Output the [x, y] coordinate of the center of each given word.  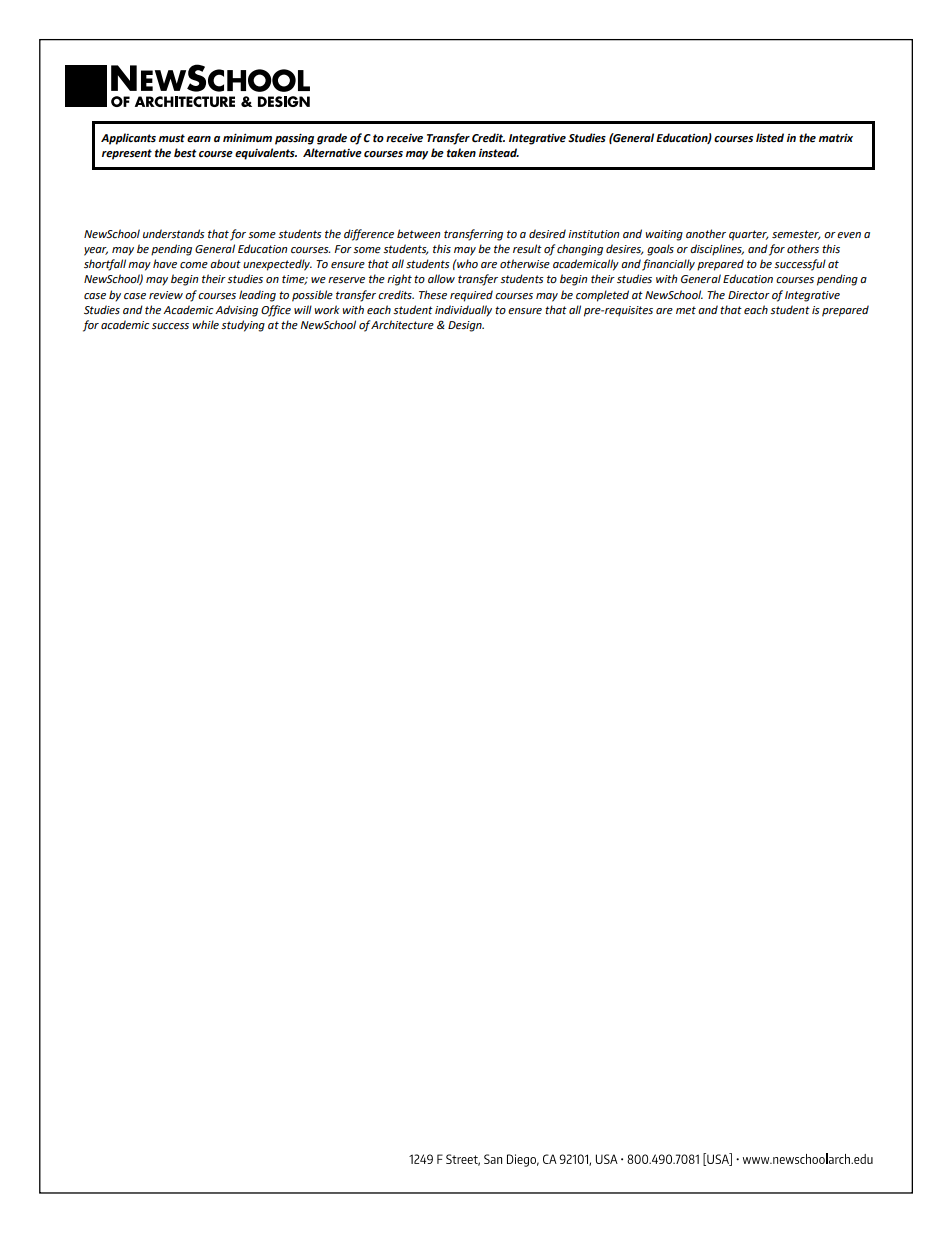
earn [199, 139]
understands [174, 234]
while [206, 325]
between [419, 233]
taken [461, 153]
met [686, 310]
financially [668, 265]
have [165, 263]
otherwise [525, 264]
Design [466, 326]
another [706, 233]
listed [770, 138]
